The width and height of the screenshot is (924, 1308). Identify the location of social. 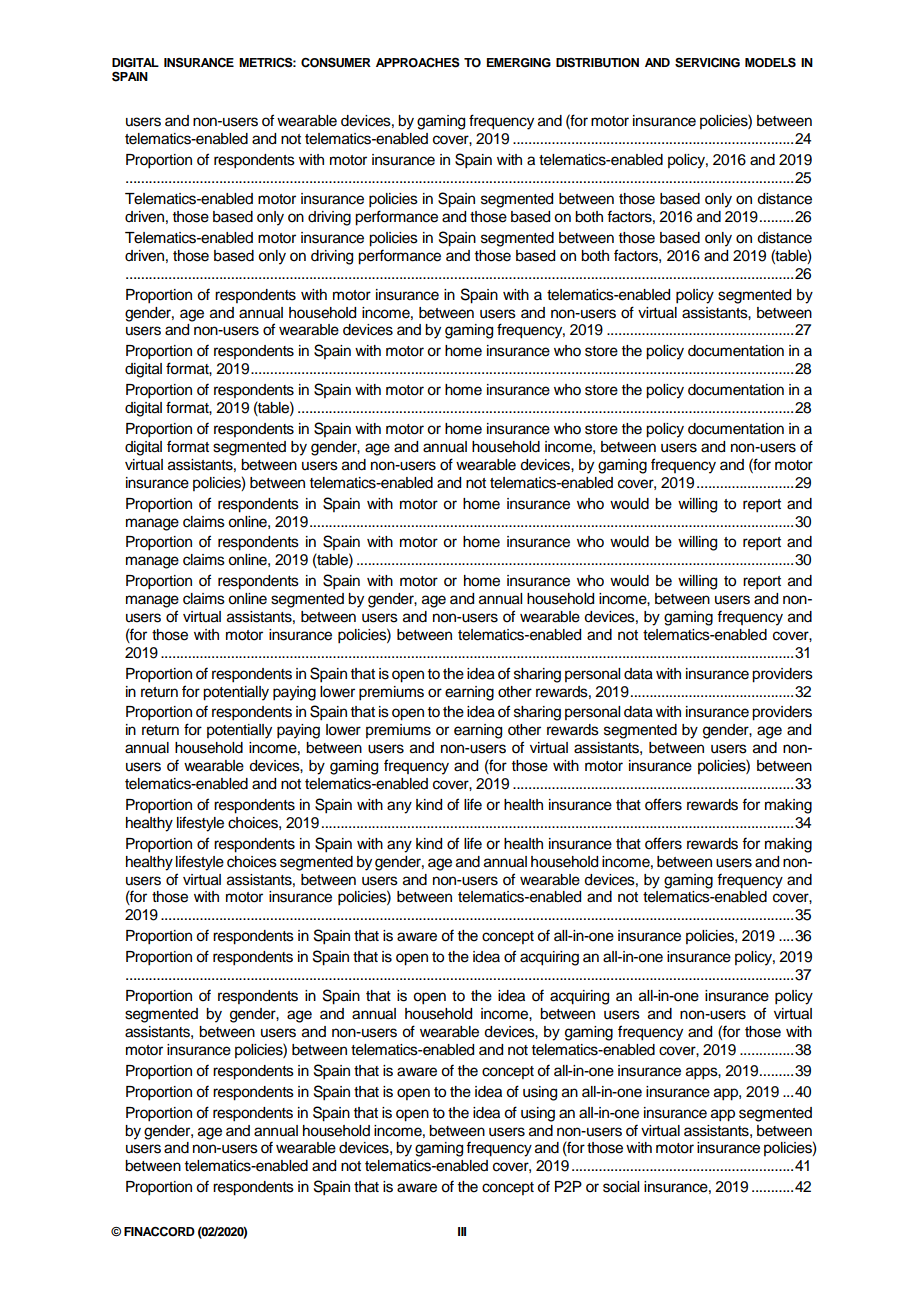
(621, 1187).
